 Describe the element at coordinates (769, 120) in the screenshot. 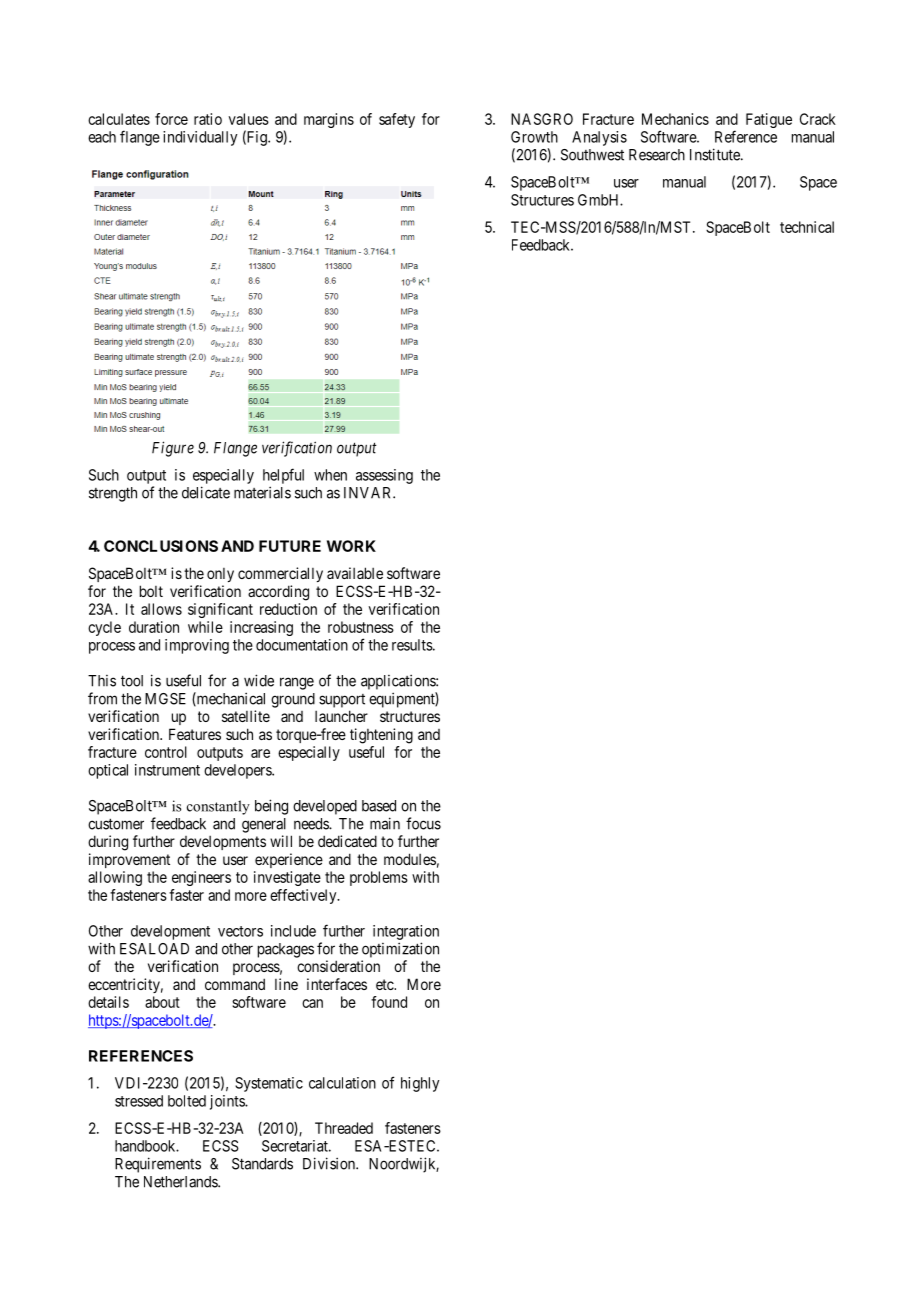

I see `Fatigue` at that location.
